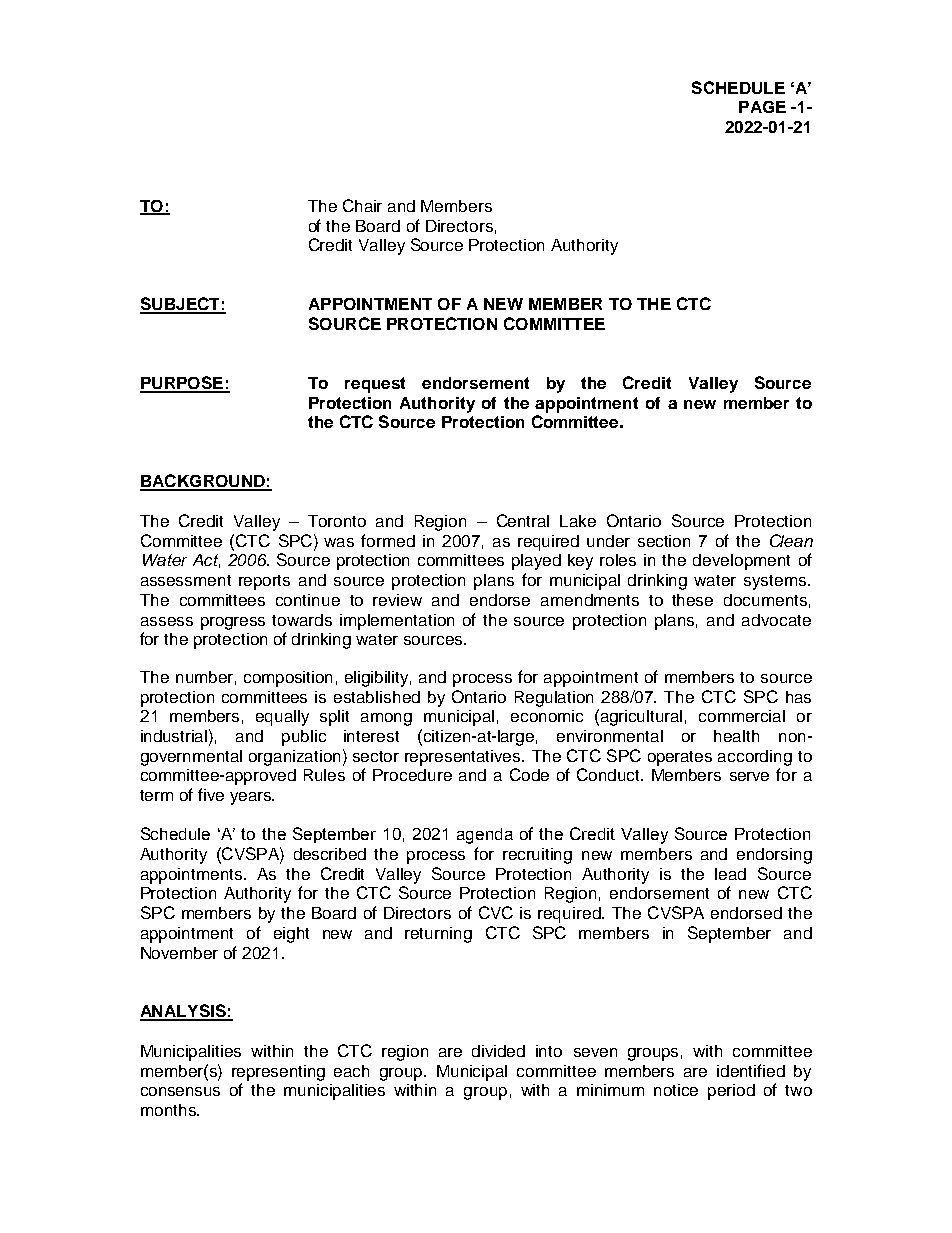 This image has width=952, height=1233. I want to click on Chair, so click(362, 205).
